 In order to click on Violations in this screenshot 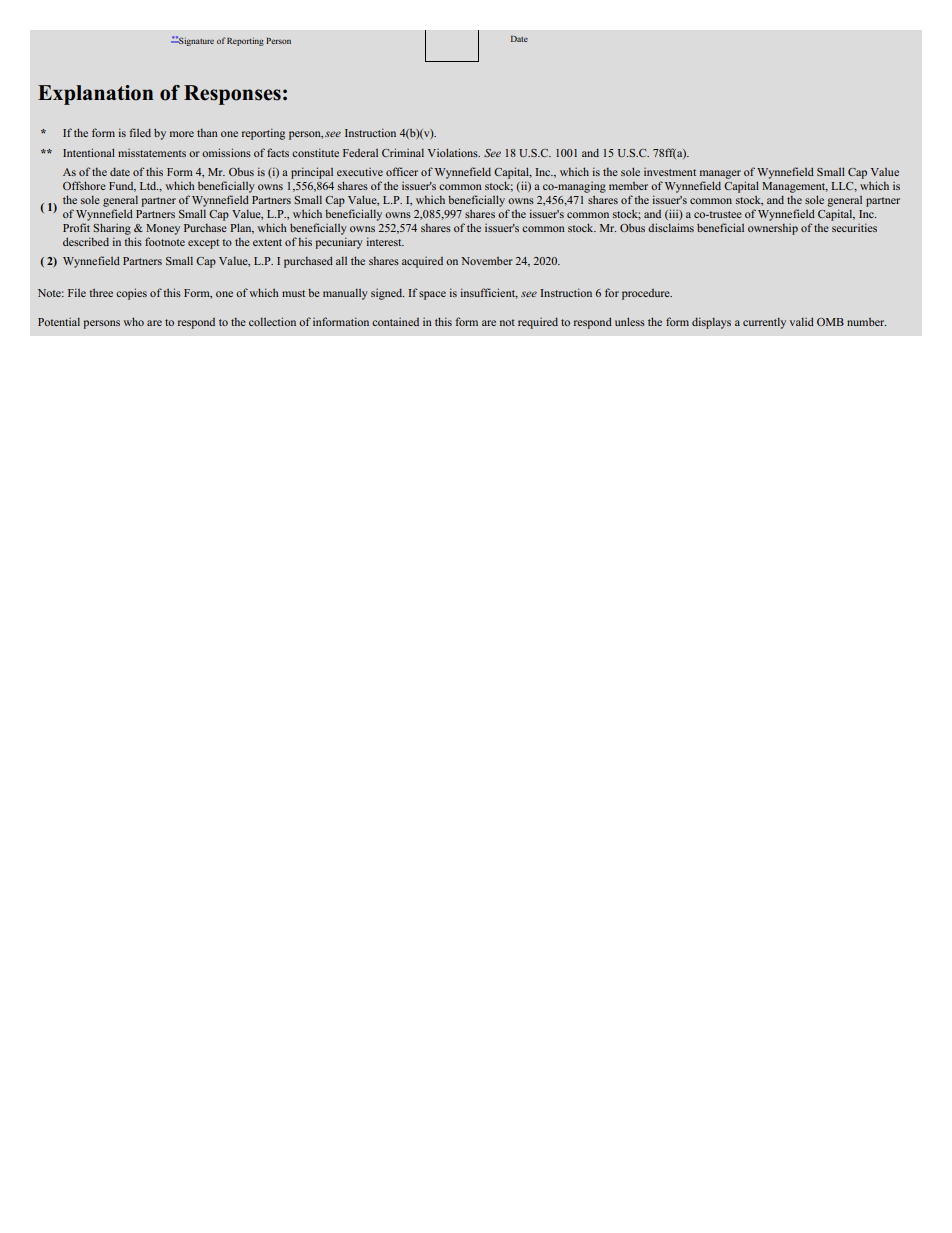, I will do `click(454, 152)`.
